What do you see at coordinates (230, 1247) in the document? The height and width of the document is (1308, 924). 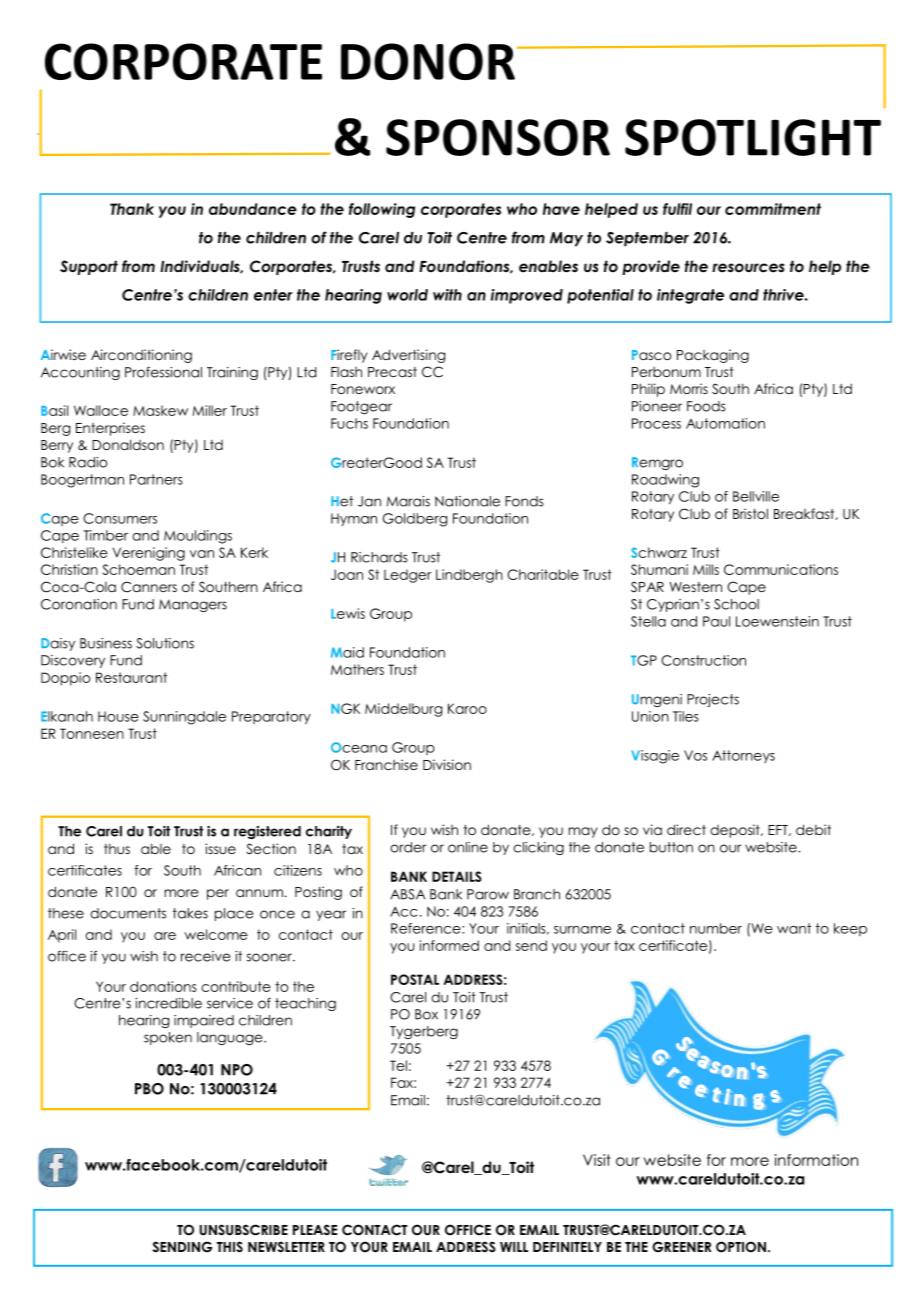 I see `THIS` at bounding box center [230, 1247].
